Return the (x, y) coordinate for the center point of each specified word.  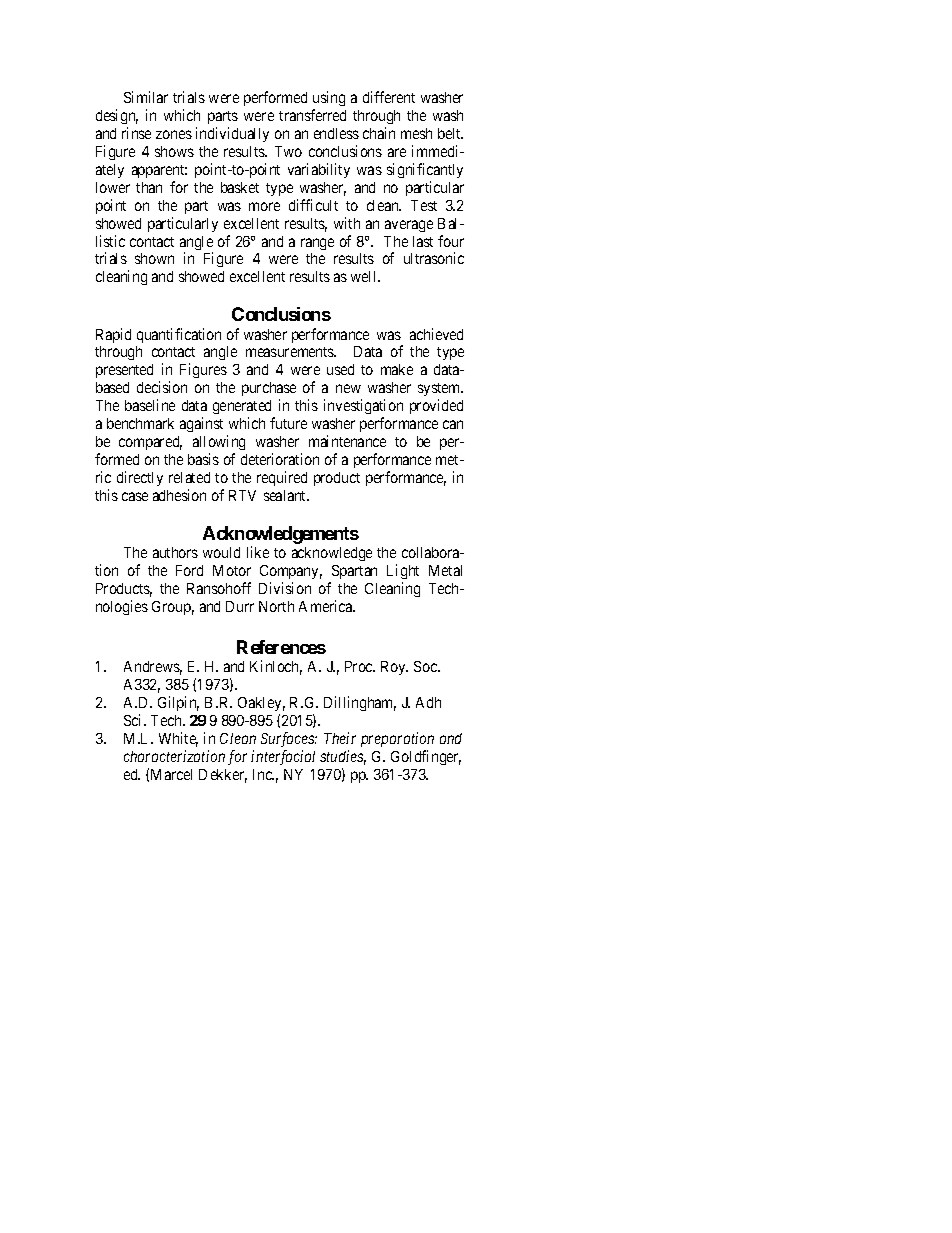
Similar (146, 97)
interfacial (283, 757)
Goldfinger (426, 757)
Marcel (171, 774)
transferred (312, 115)
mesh (416, 133)
